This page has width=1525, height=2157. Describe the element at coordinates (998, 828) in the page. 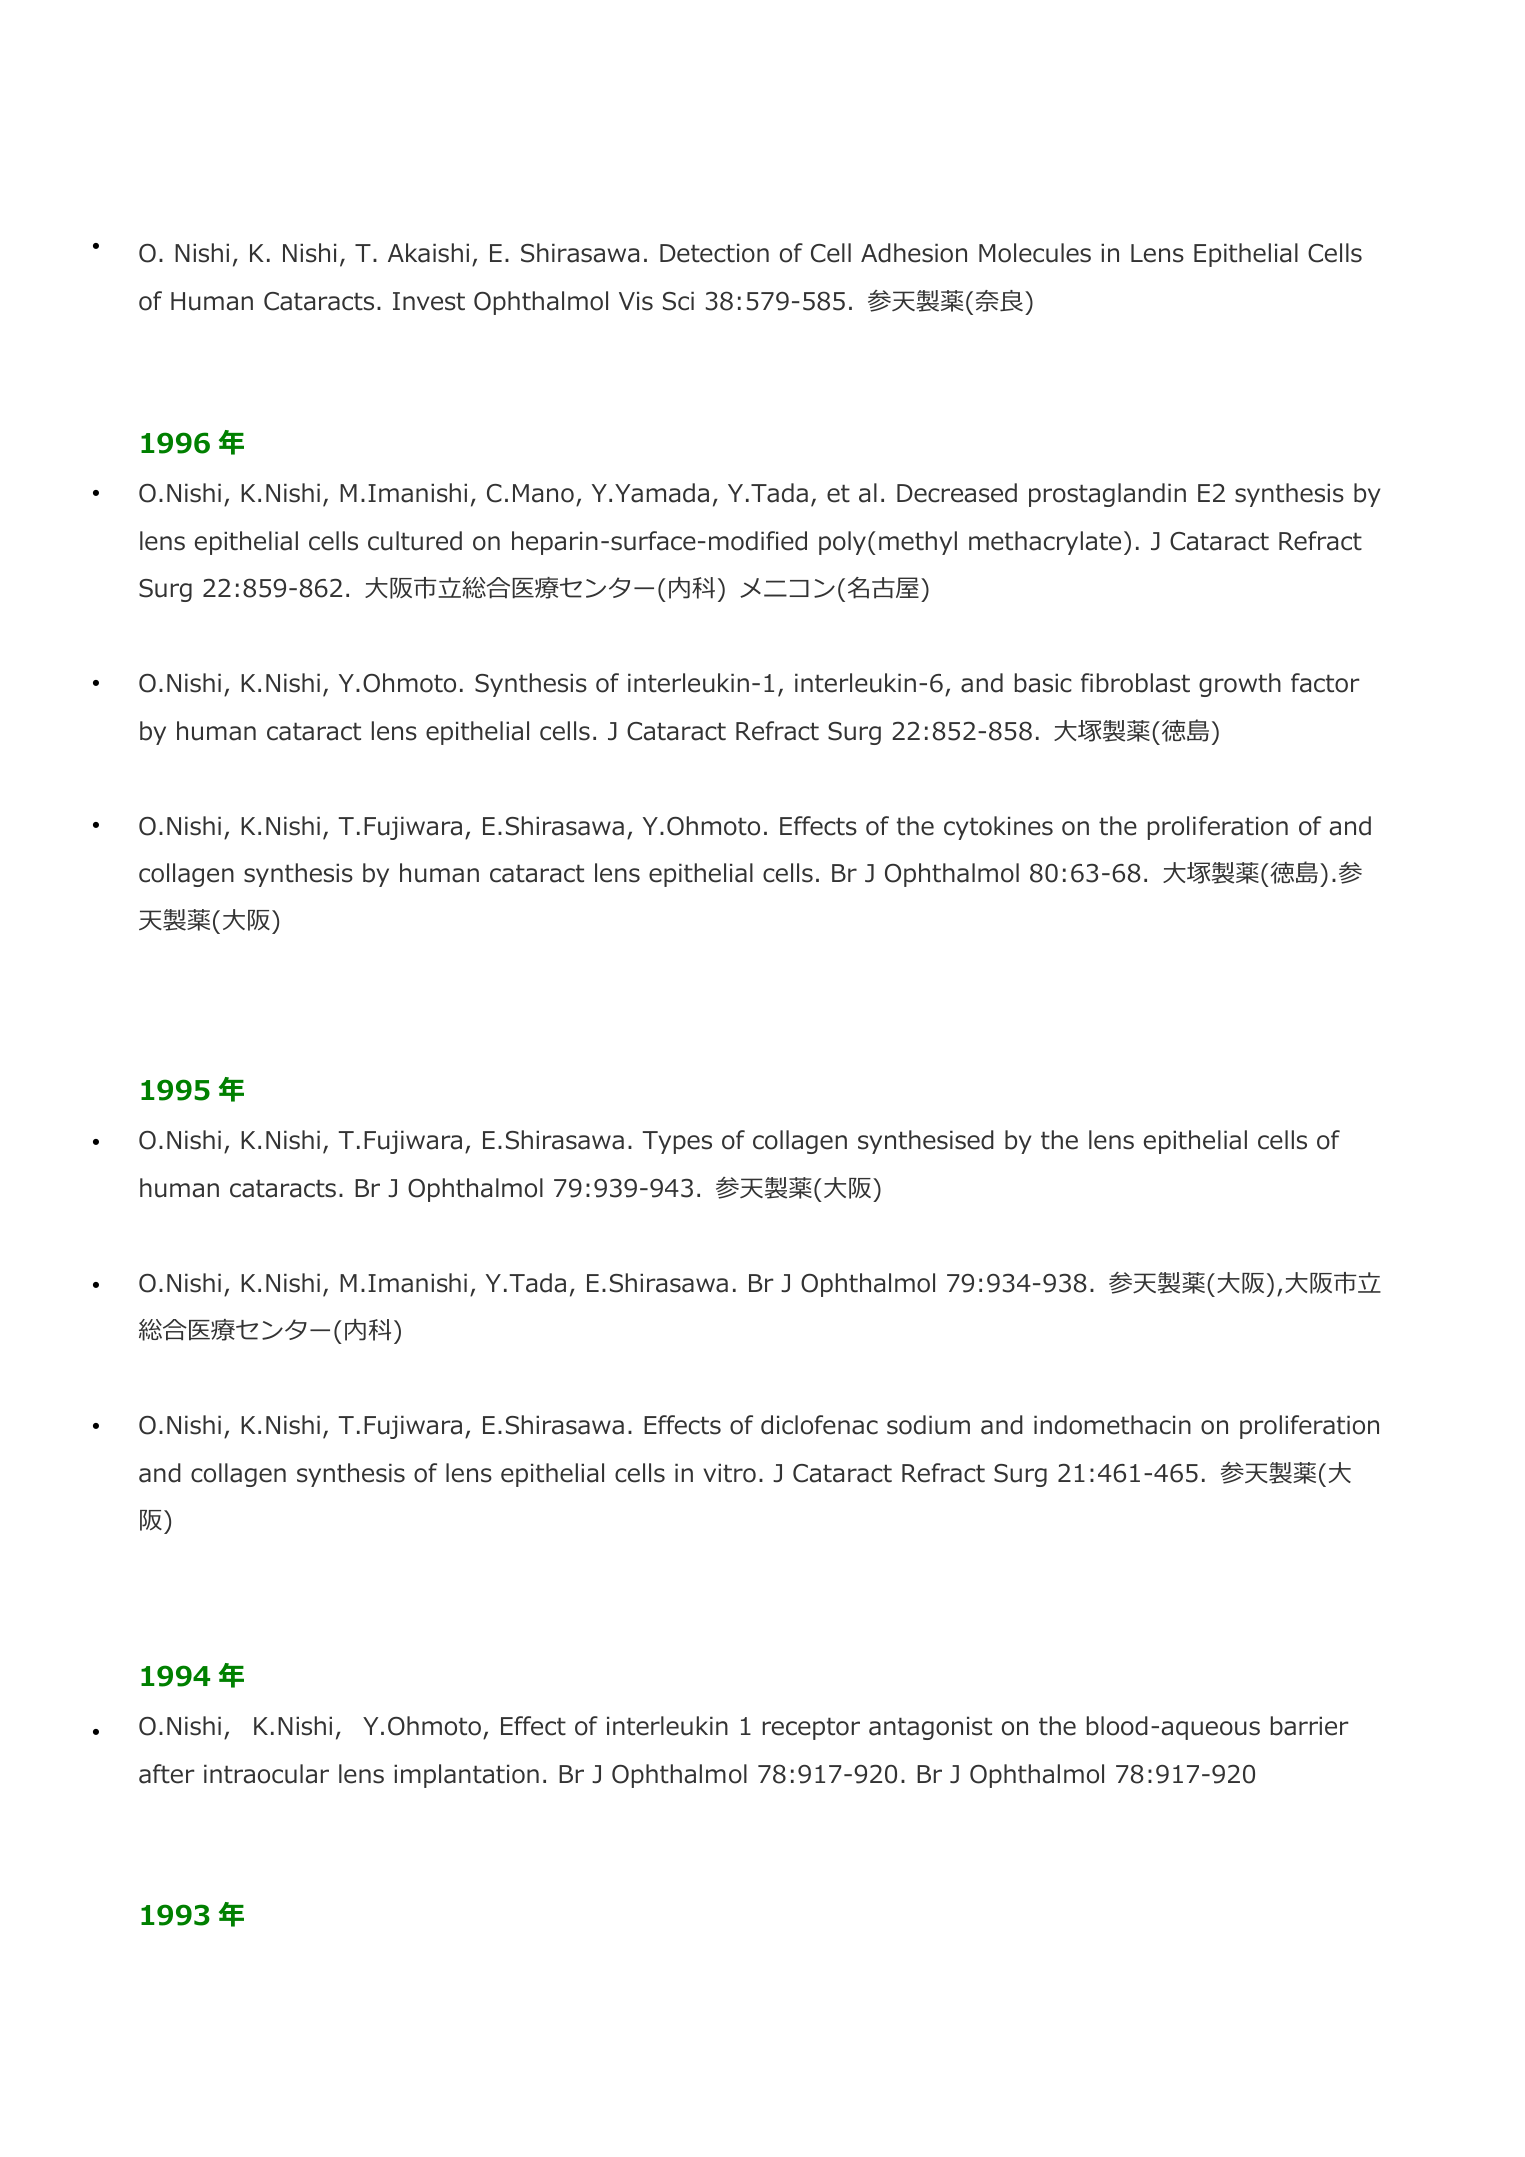

I see `cytokines` at that location.
